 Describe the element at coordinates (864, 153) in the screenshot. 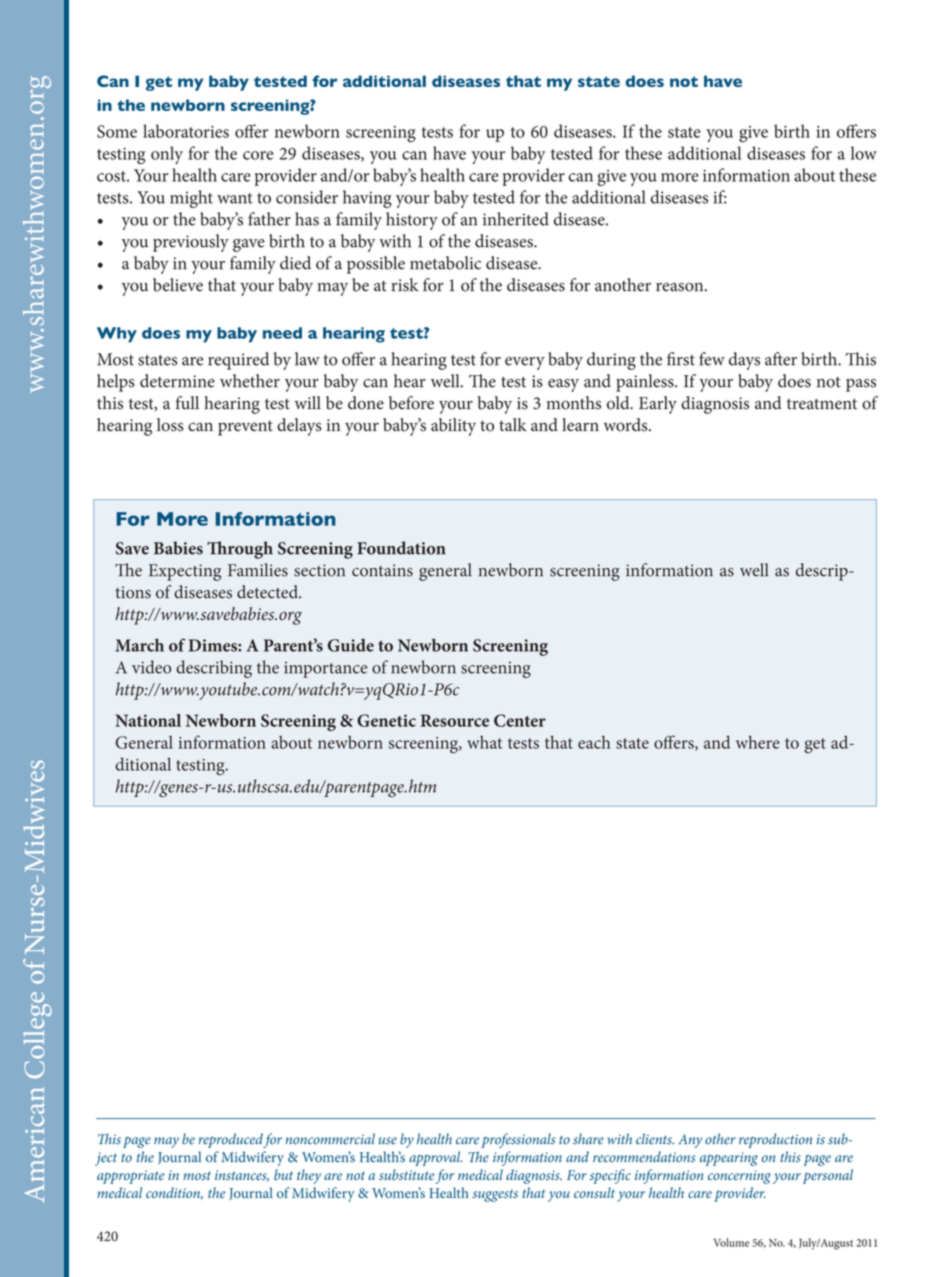

I see `low` at that location.
